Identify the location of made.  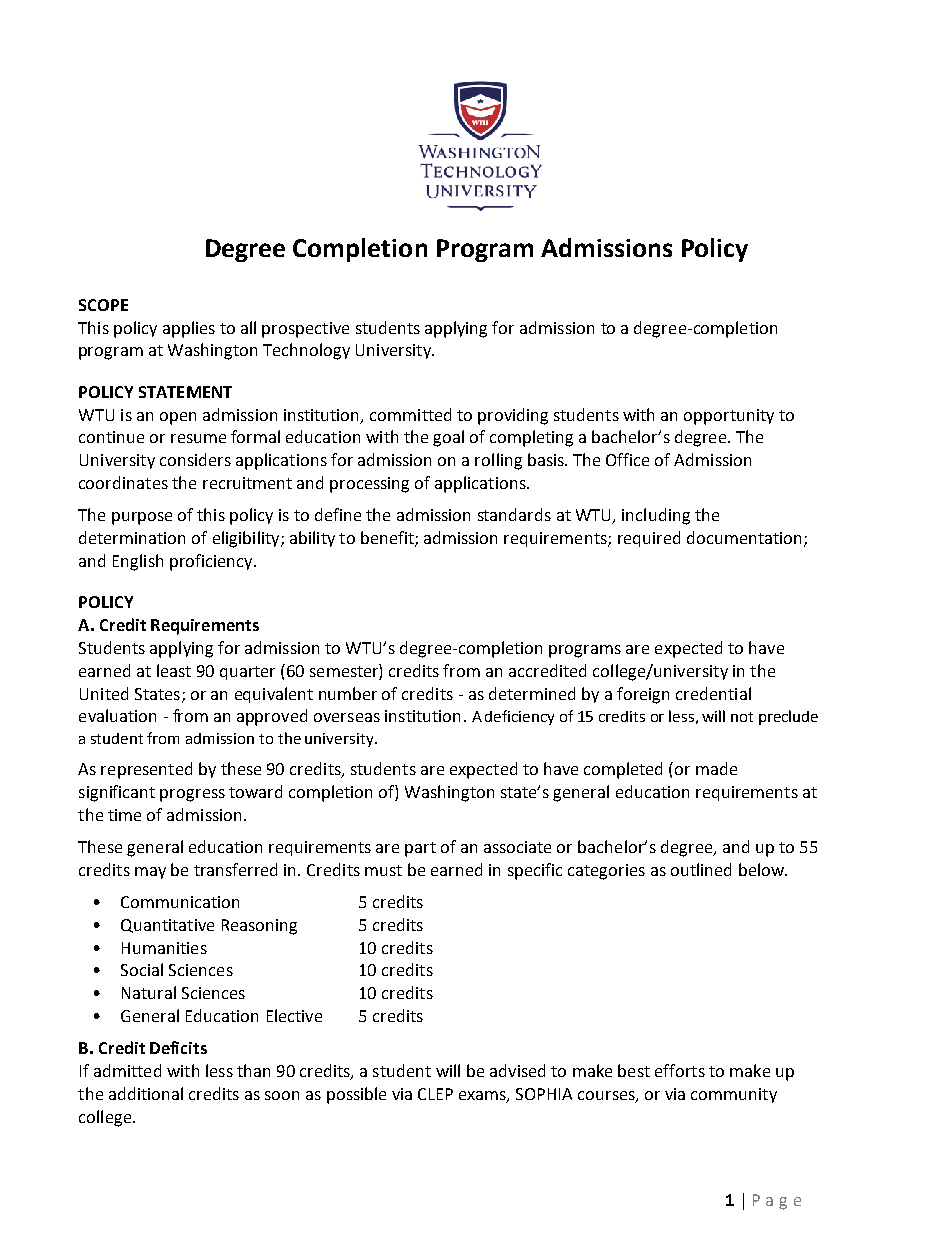
(716, 768).
